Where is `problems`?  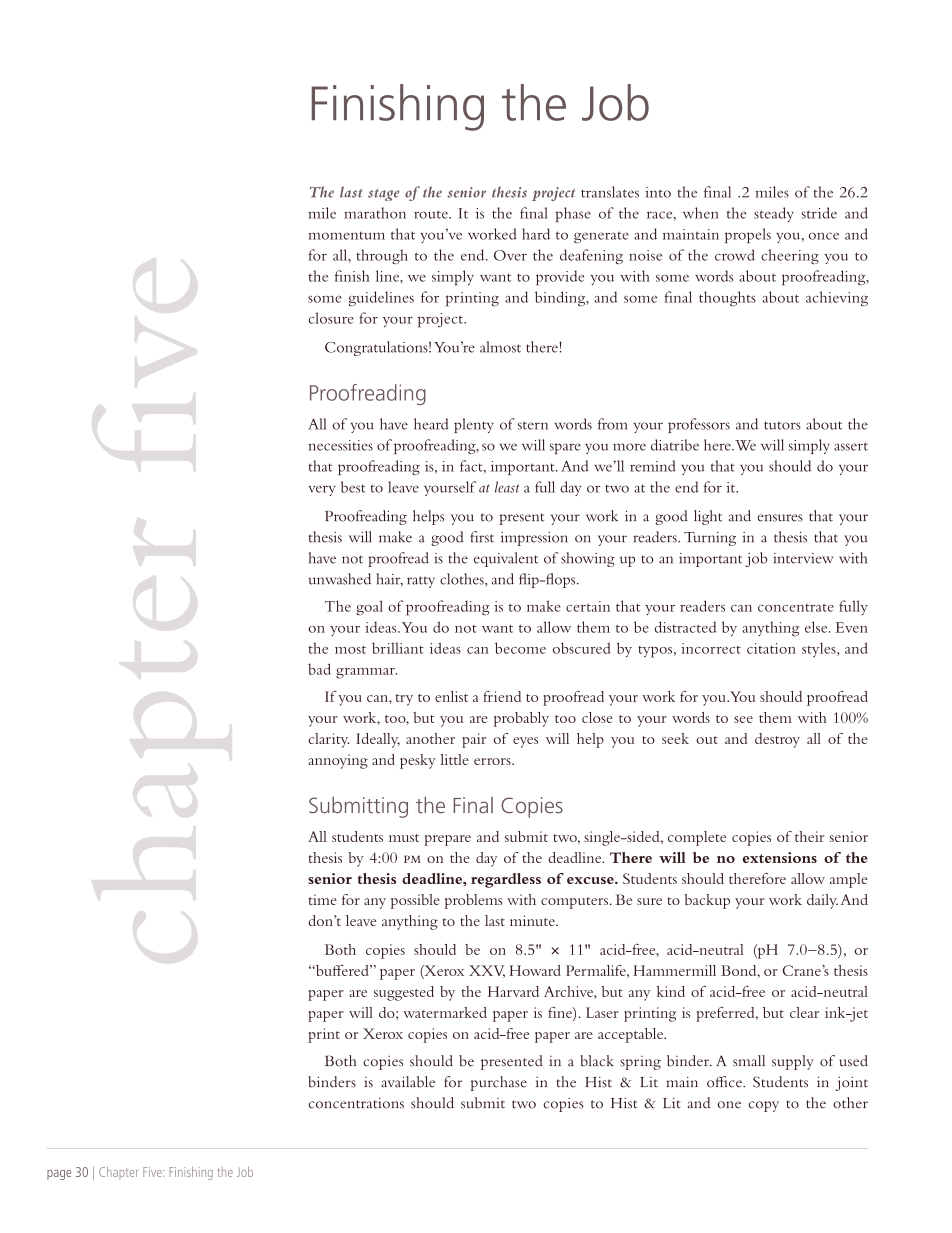 problems is located at coordinates (474, 901).
